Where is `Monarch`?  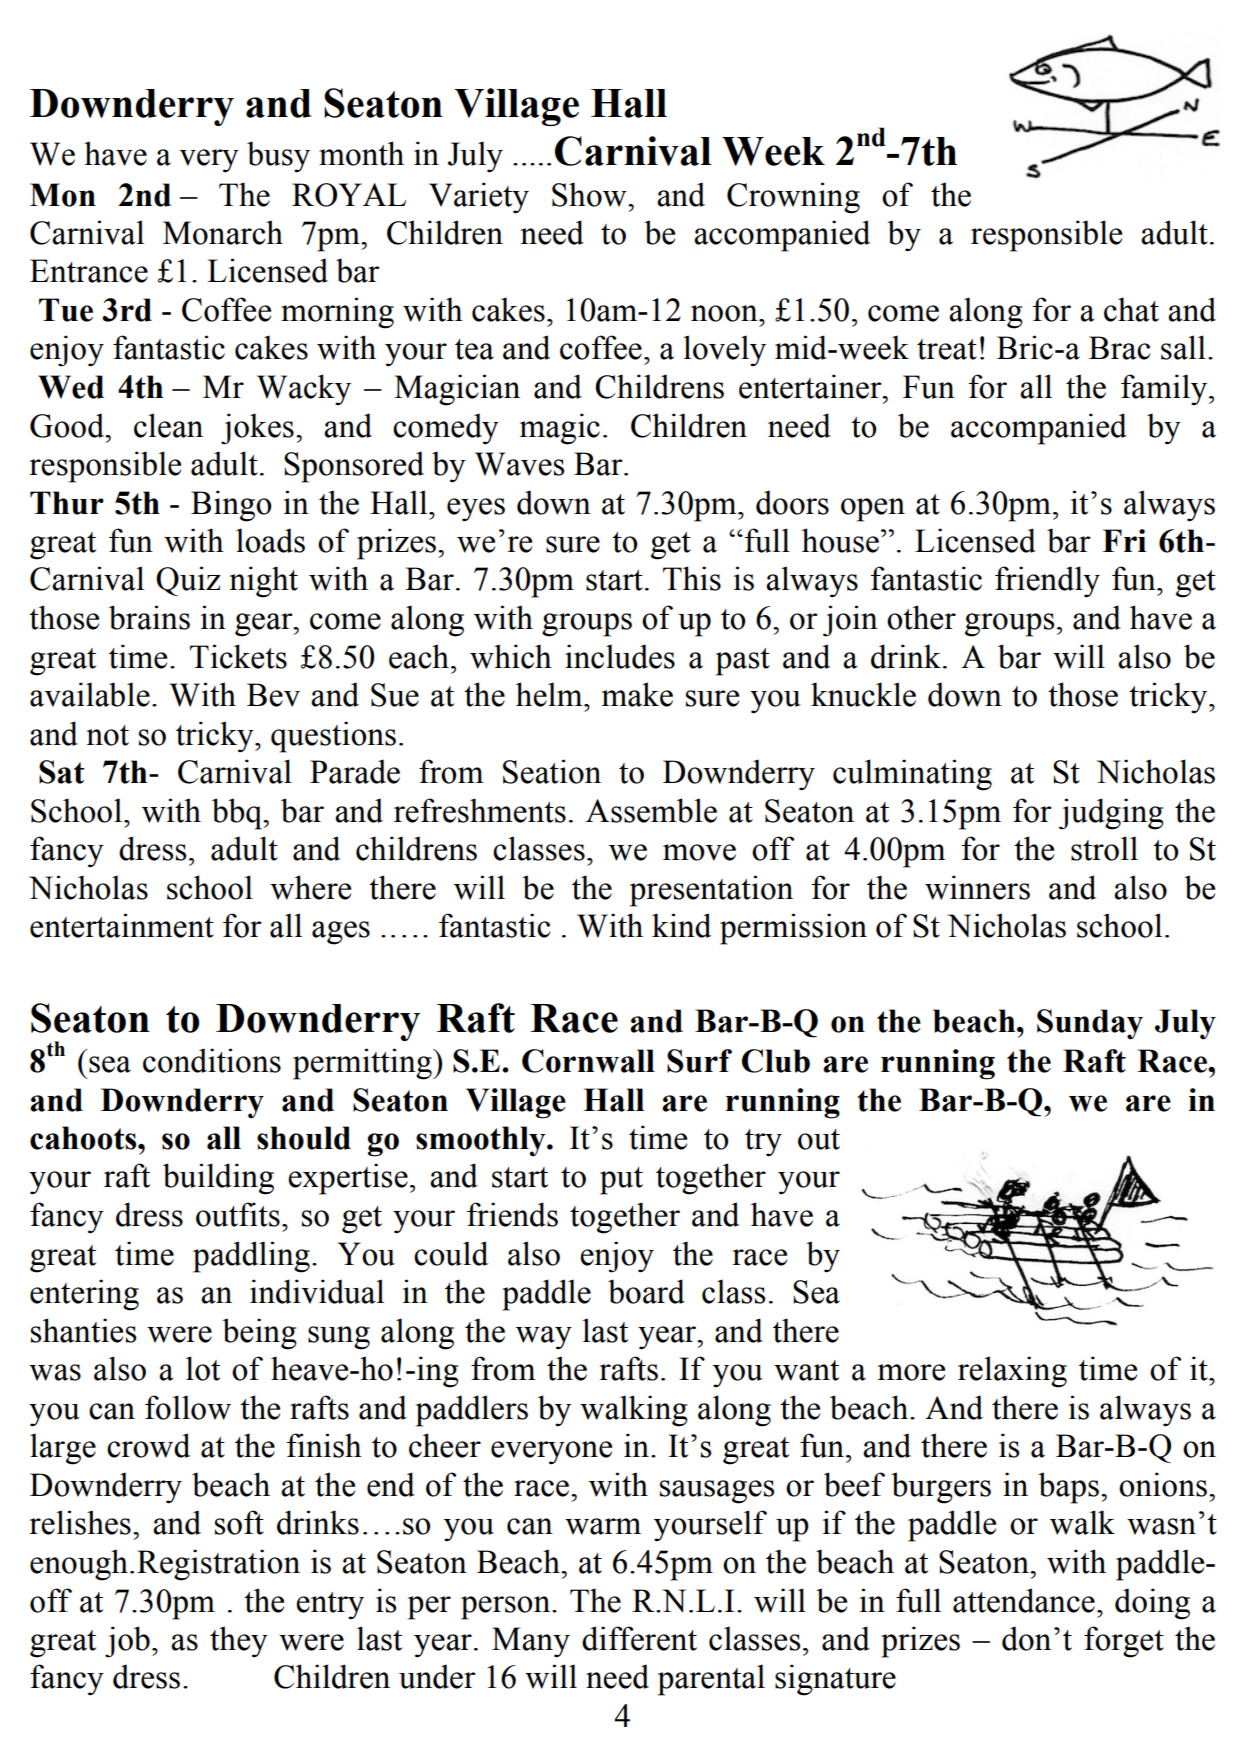
Monarch is located at coordinates (223, 232).
